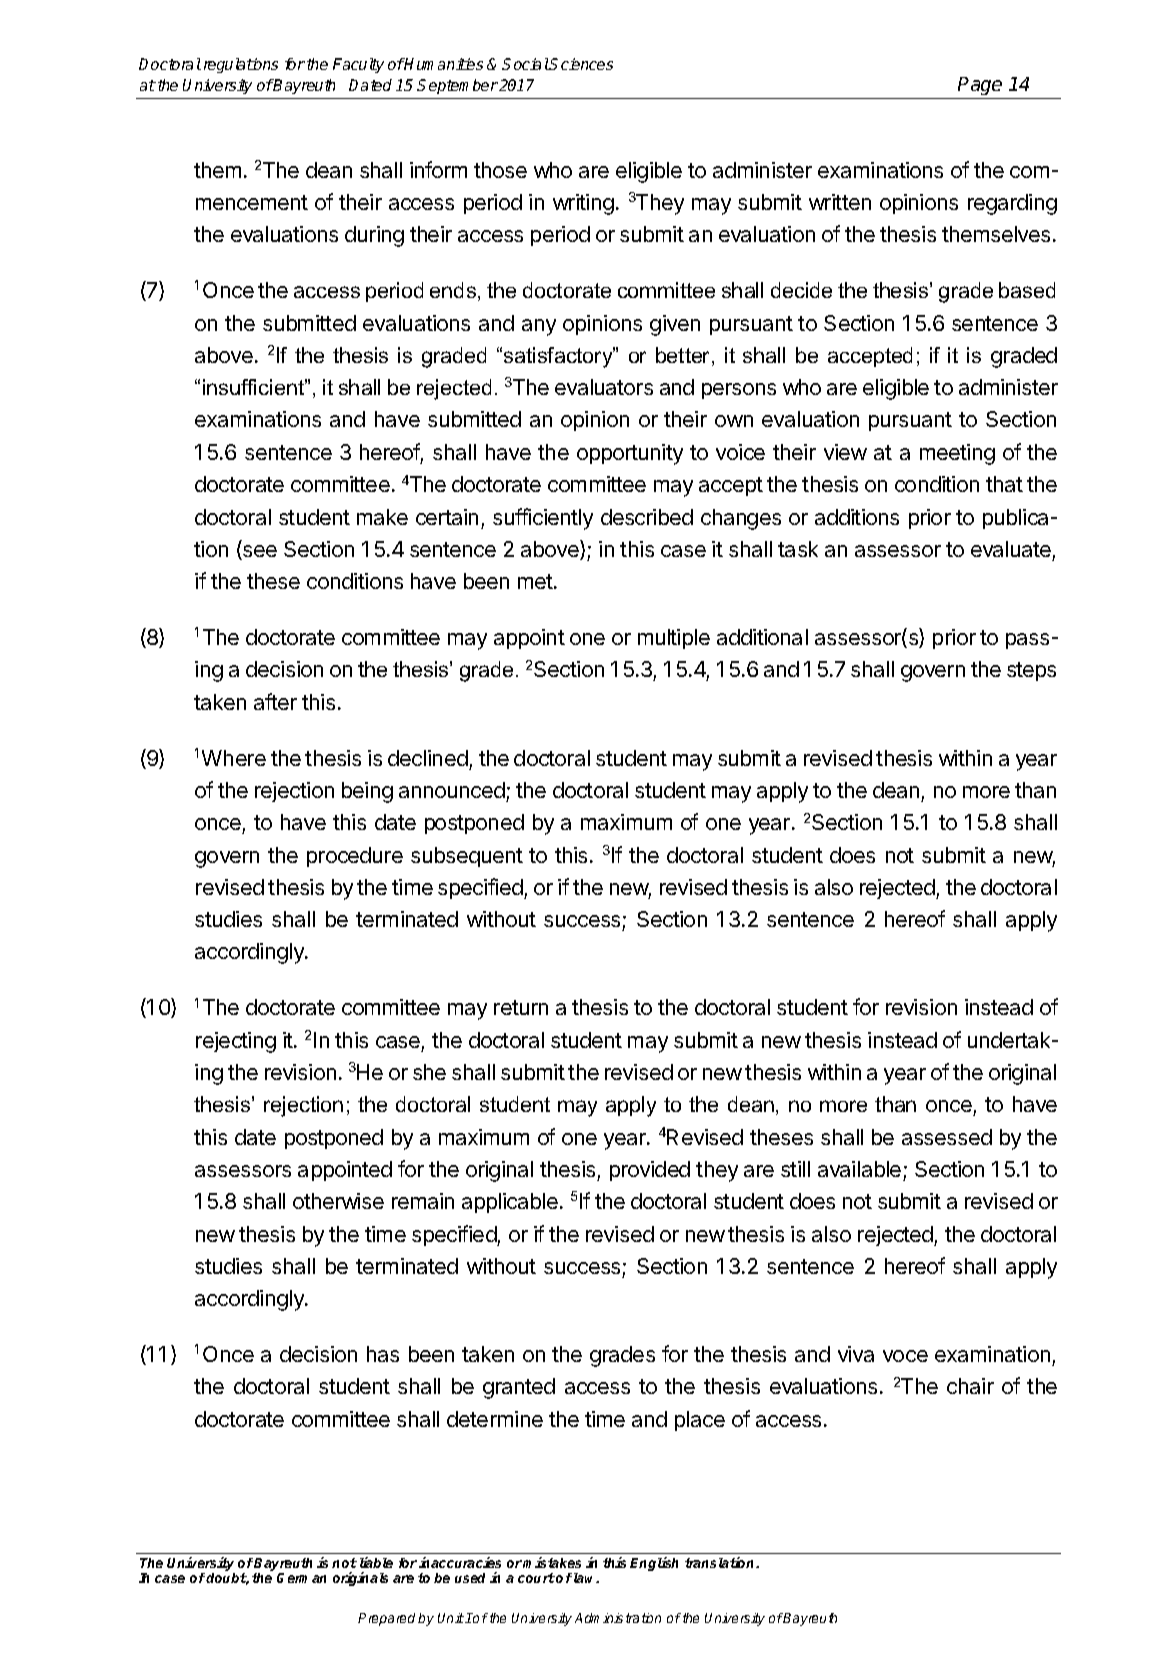  Describe the element at coordinates (981, 88) in the screenshot. I see `Page` at that location.
